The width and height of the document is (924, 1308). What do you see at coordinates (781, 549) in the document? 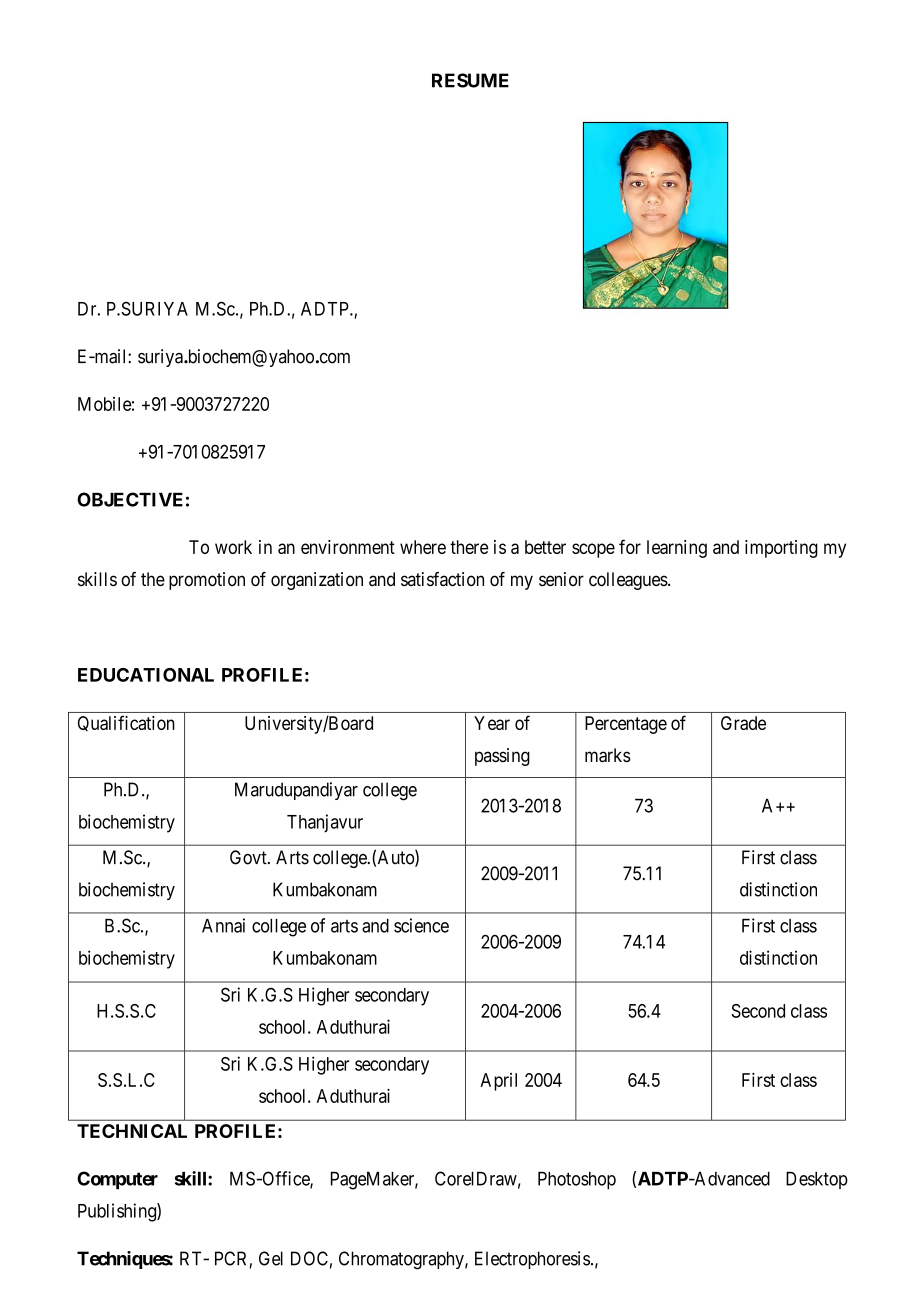
I see `importing` at bounding box center [781, 549].
